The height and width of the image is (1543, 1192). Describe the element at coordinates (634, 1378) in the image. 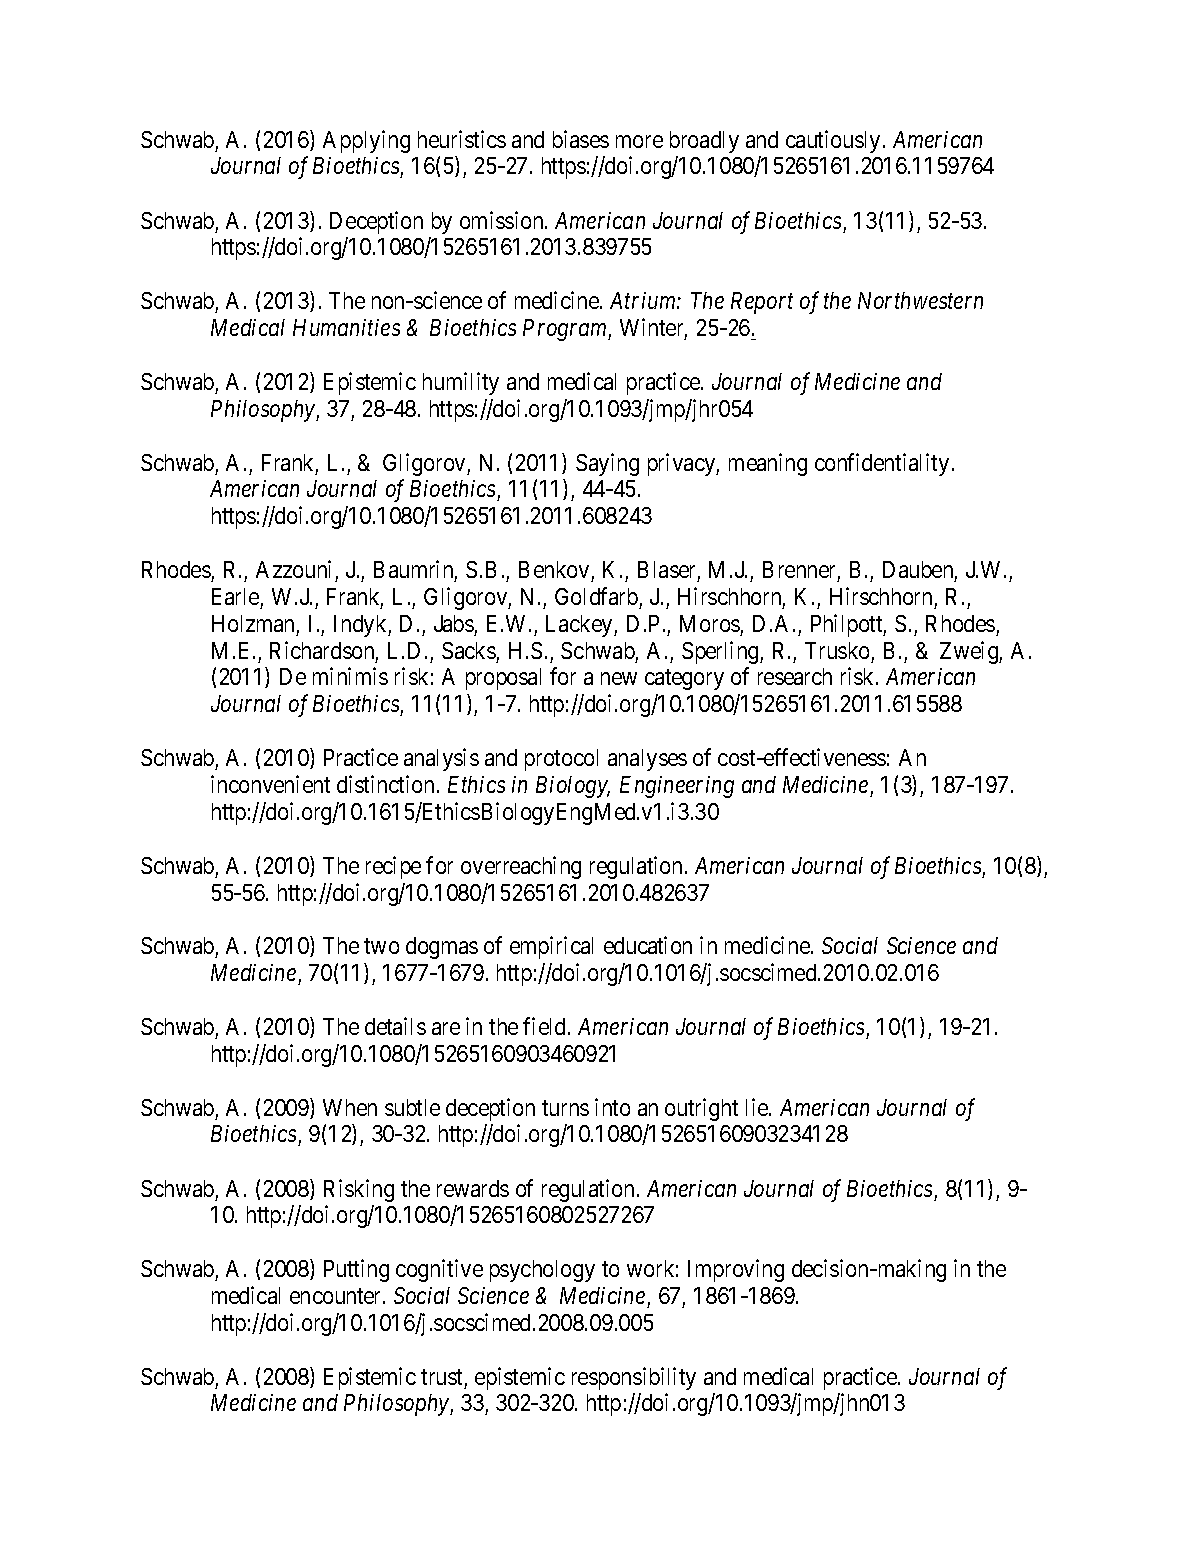

I see `responsibility` at that location.
